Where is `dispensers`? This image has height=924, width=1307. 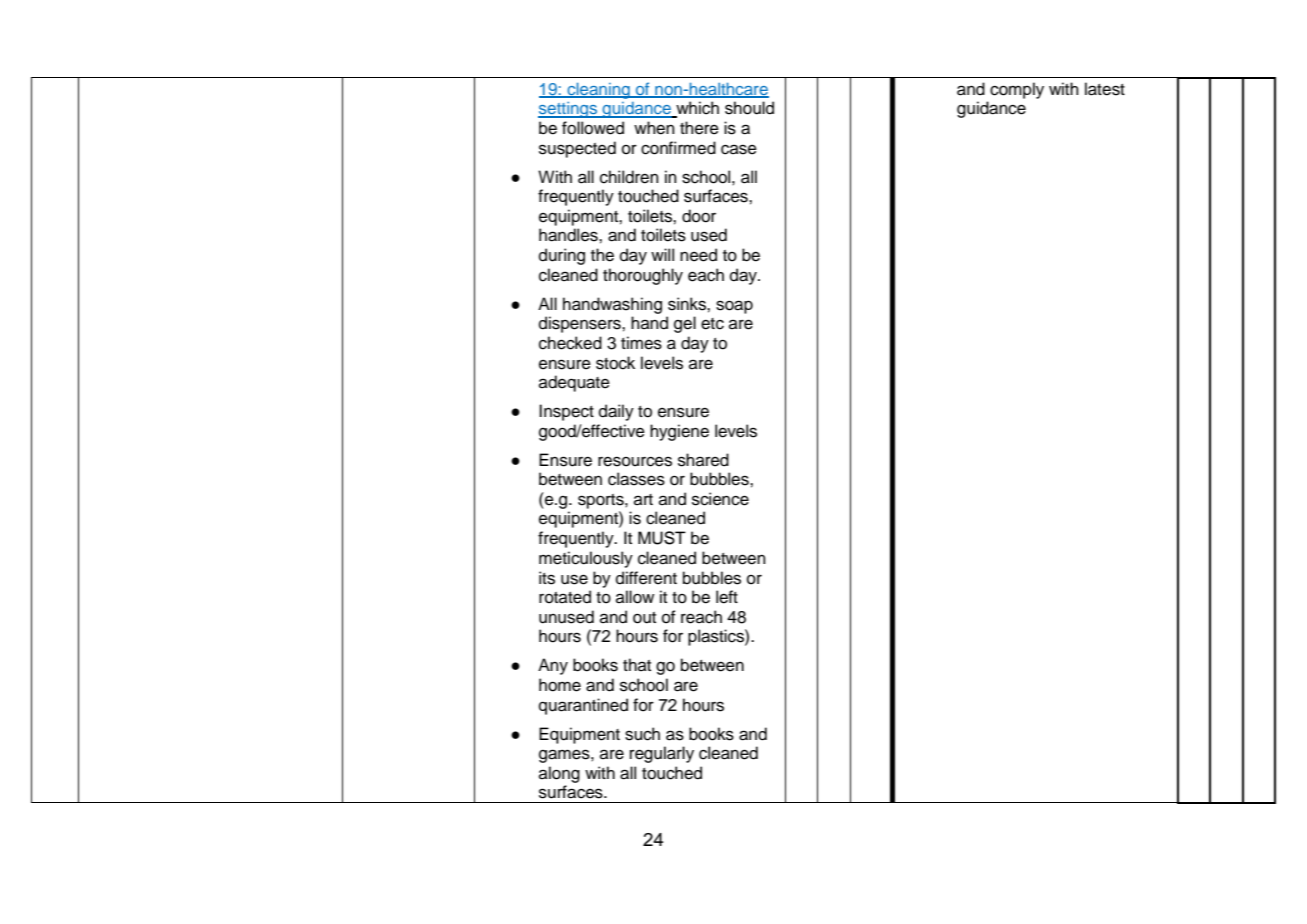
dispensers is located at coordinates (581, 324).
